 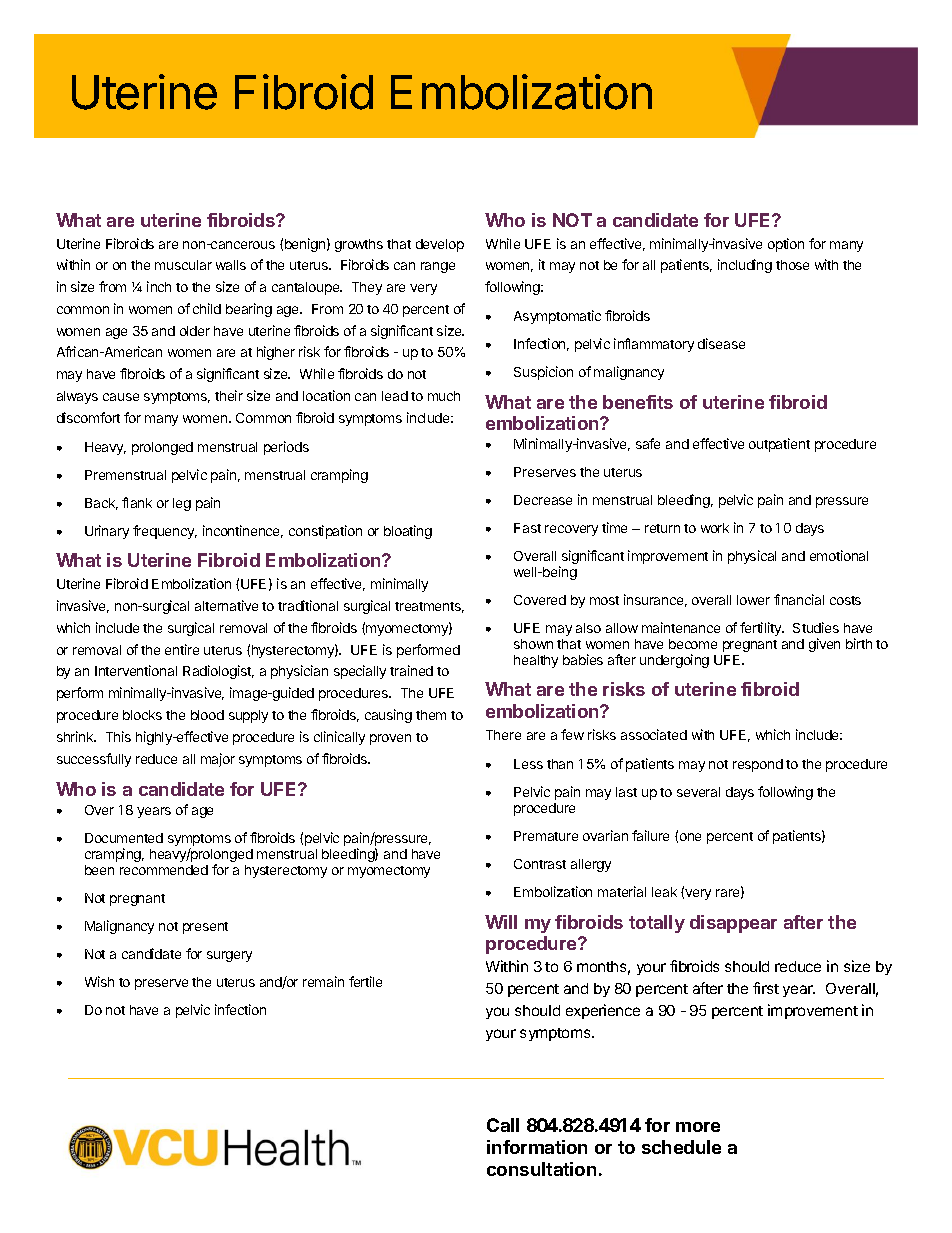 What do you see at coordinates (183, 265) in the screenshot?
I see `muscular` at bounding box center [183, 265].
